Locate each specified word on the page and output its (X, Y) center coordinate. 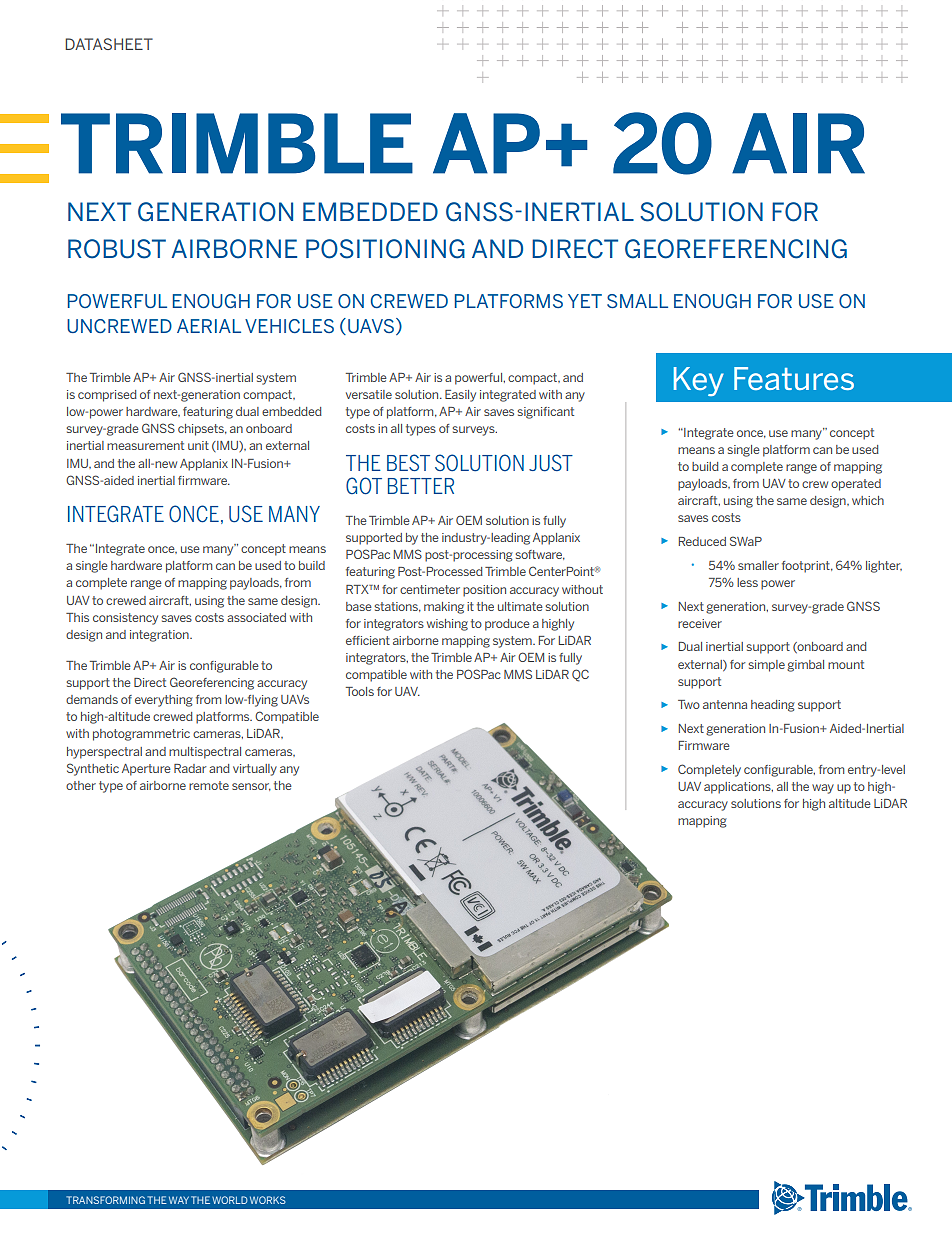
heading (773, 706)
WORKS (268, 1200)
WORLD (230, 1200)
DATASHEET (109, 44)
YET (585, 301)
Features (794, 378)
